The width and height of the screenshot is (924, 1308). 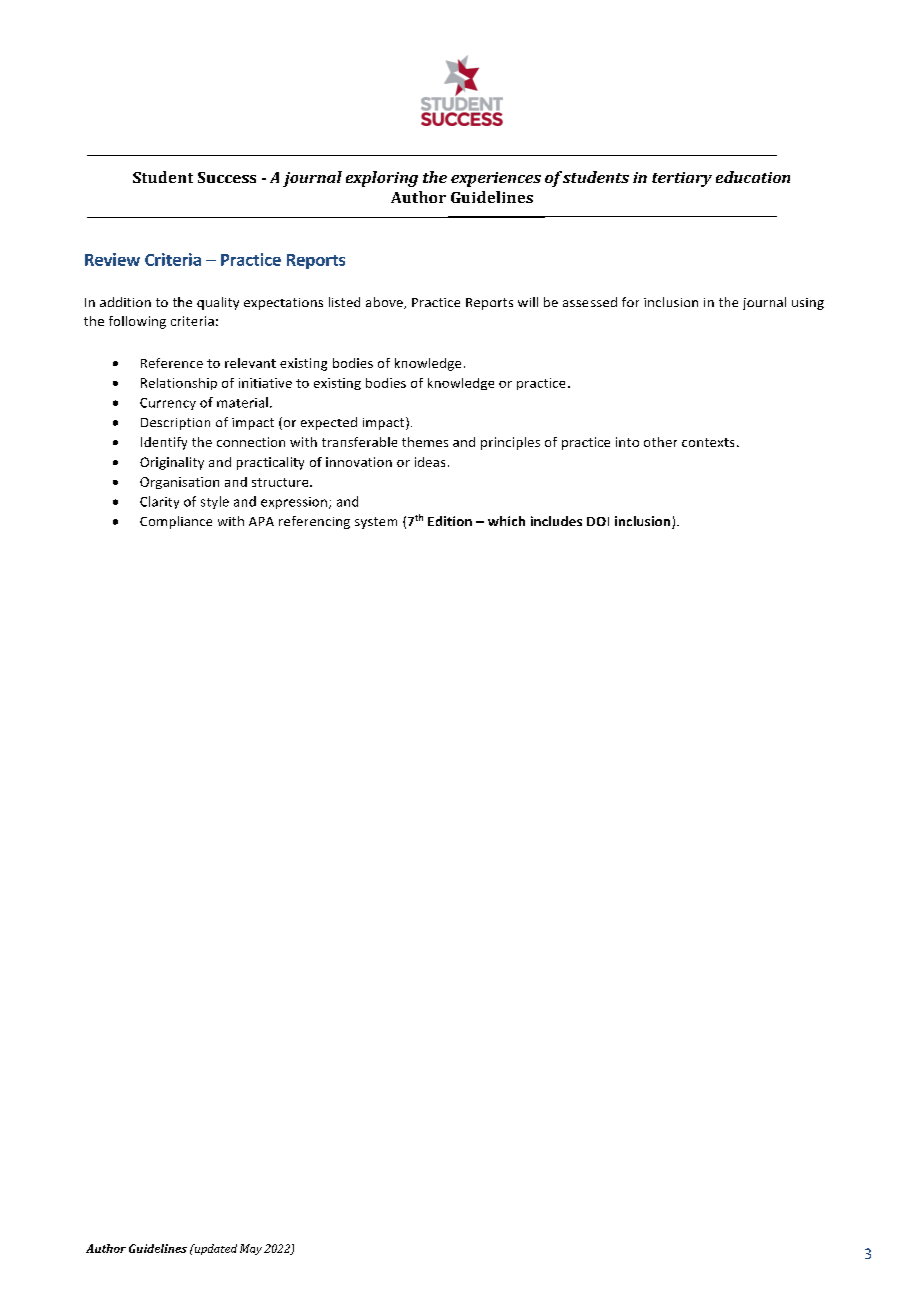 I want to click on Compliance, so click(x=176, y=522).
